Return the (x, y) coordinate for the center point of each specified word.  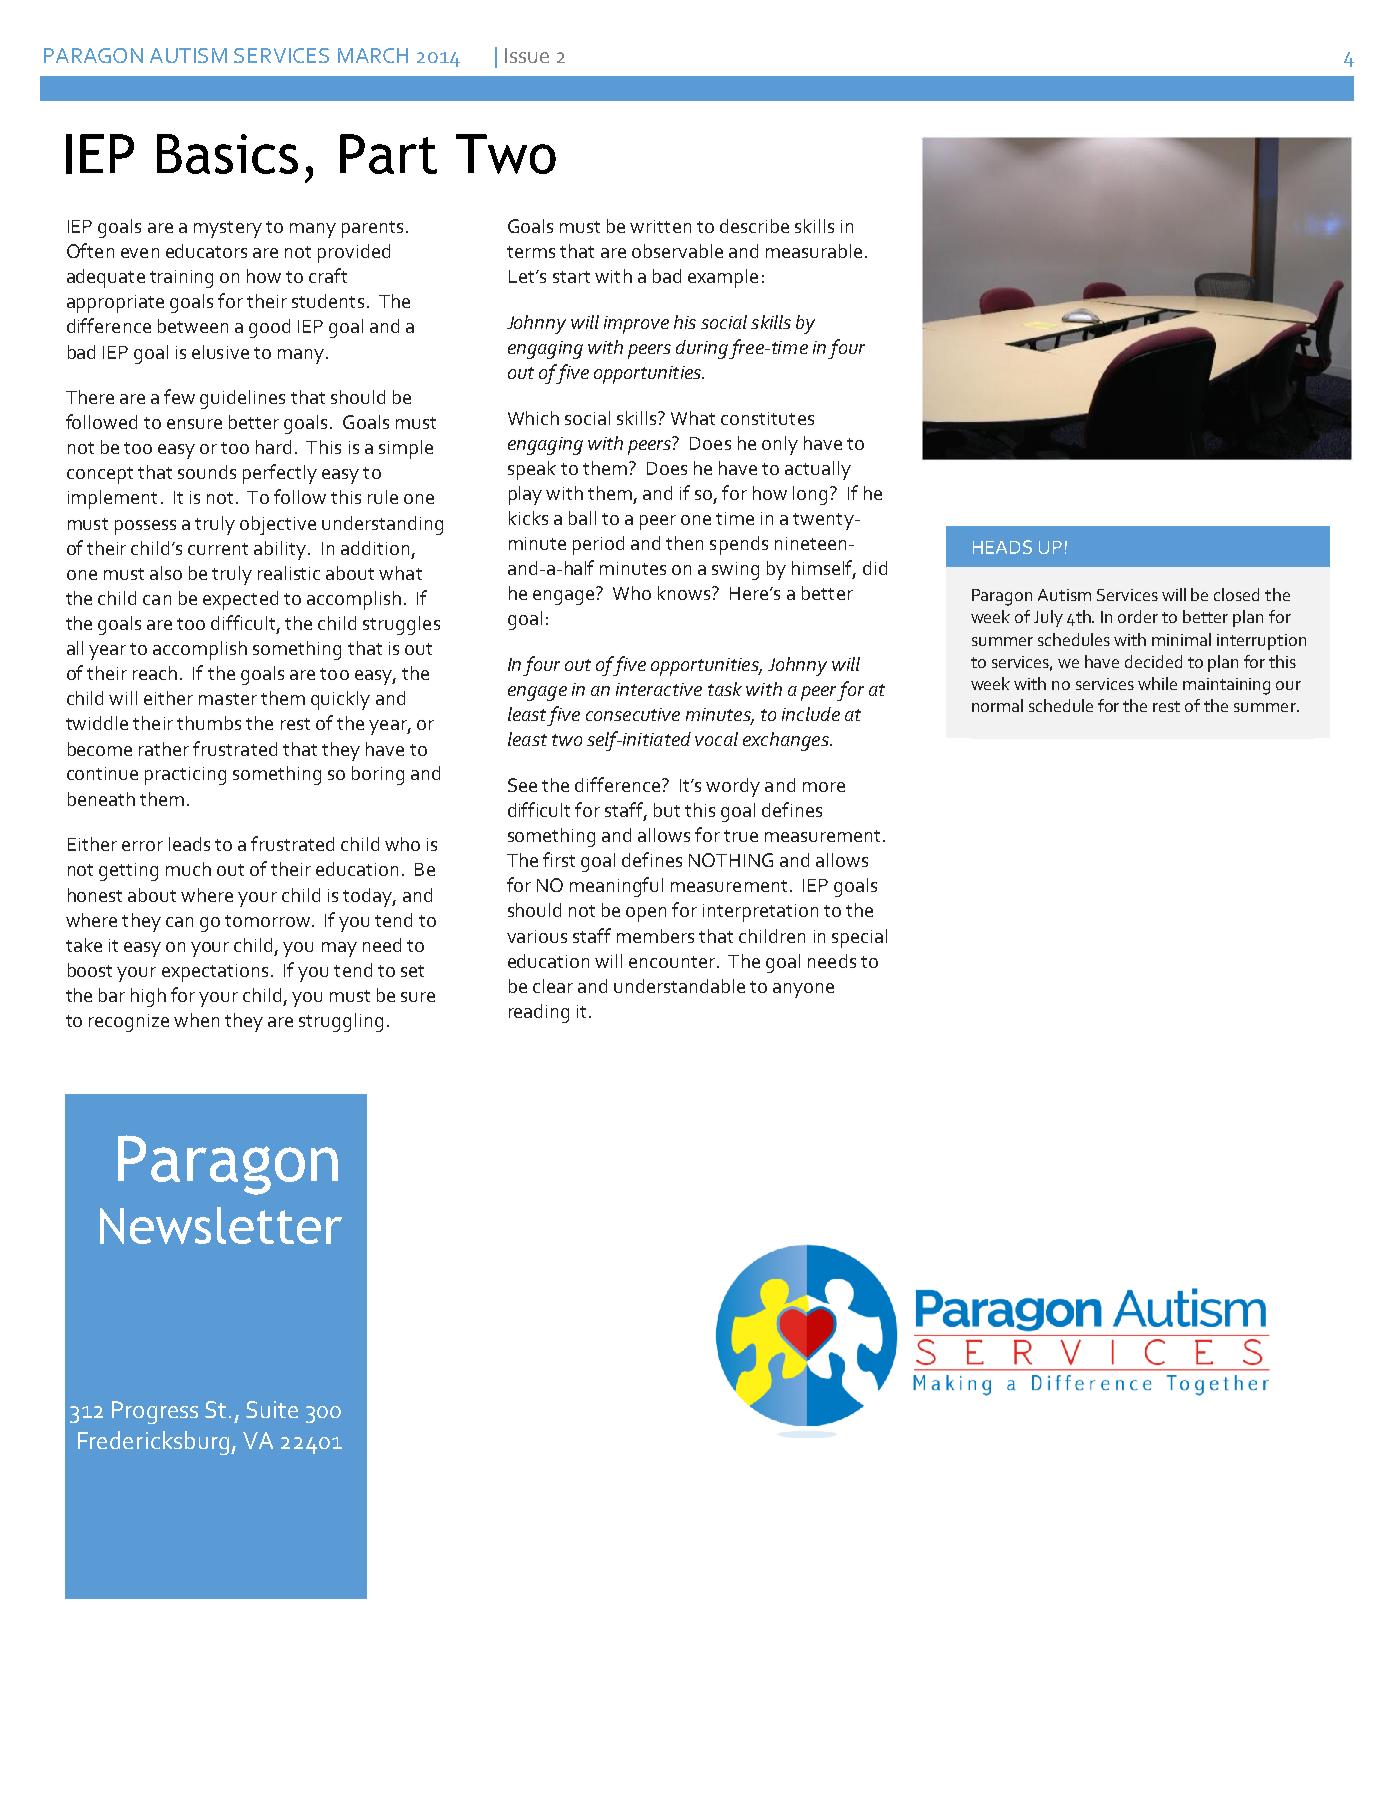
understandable (679, 986)
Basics (227, 154)
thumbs (209, 723)
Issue (527, 55)
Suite (272, 1409)
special (859, 938)
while (1157, 683)
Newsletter (221, 1225)
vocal (716, 739)
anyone (803, 990)
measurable (814, 251)
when (196, 1020)
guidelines (242, 399)
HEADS (1002, 547)
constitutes (767, 418)
